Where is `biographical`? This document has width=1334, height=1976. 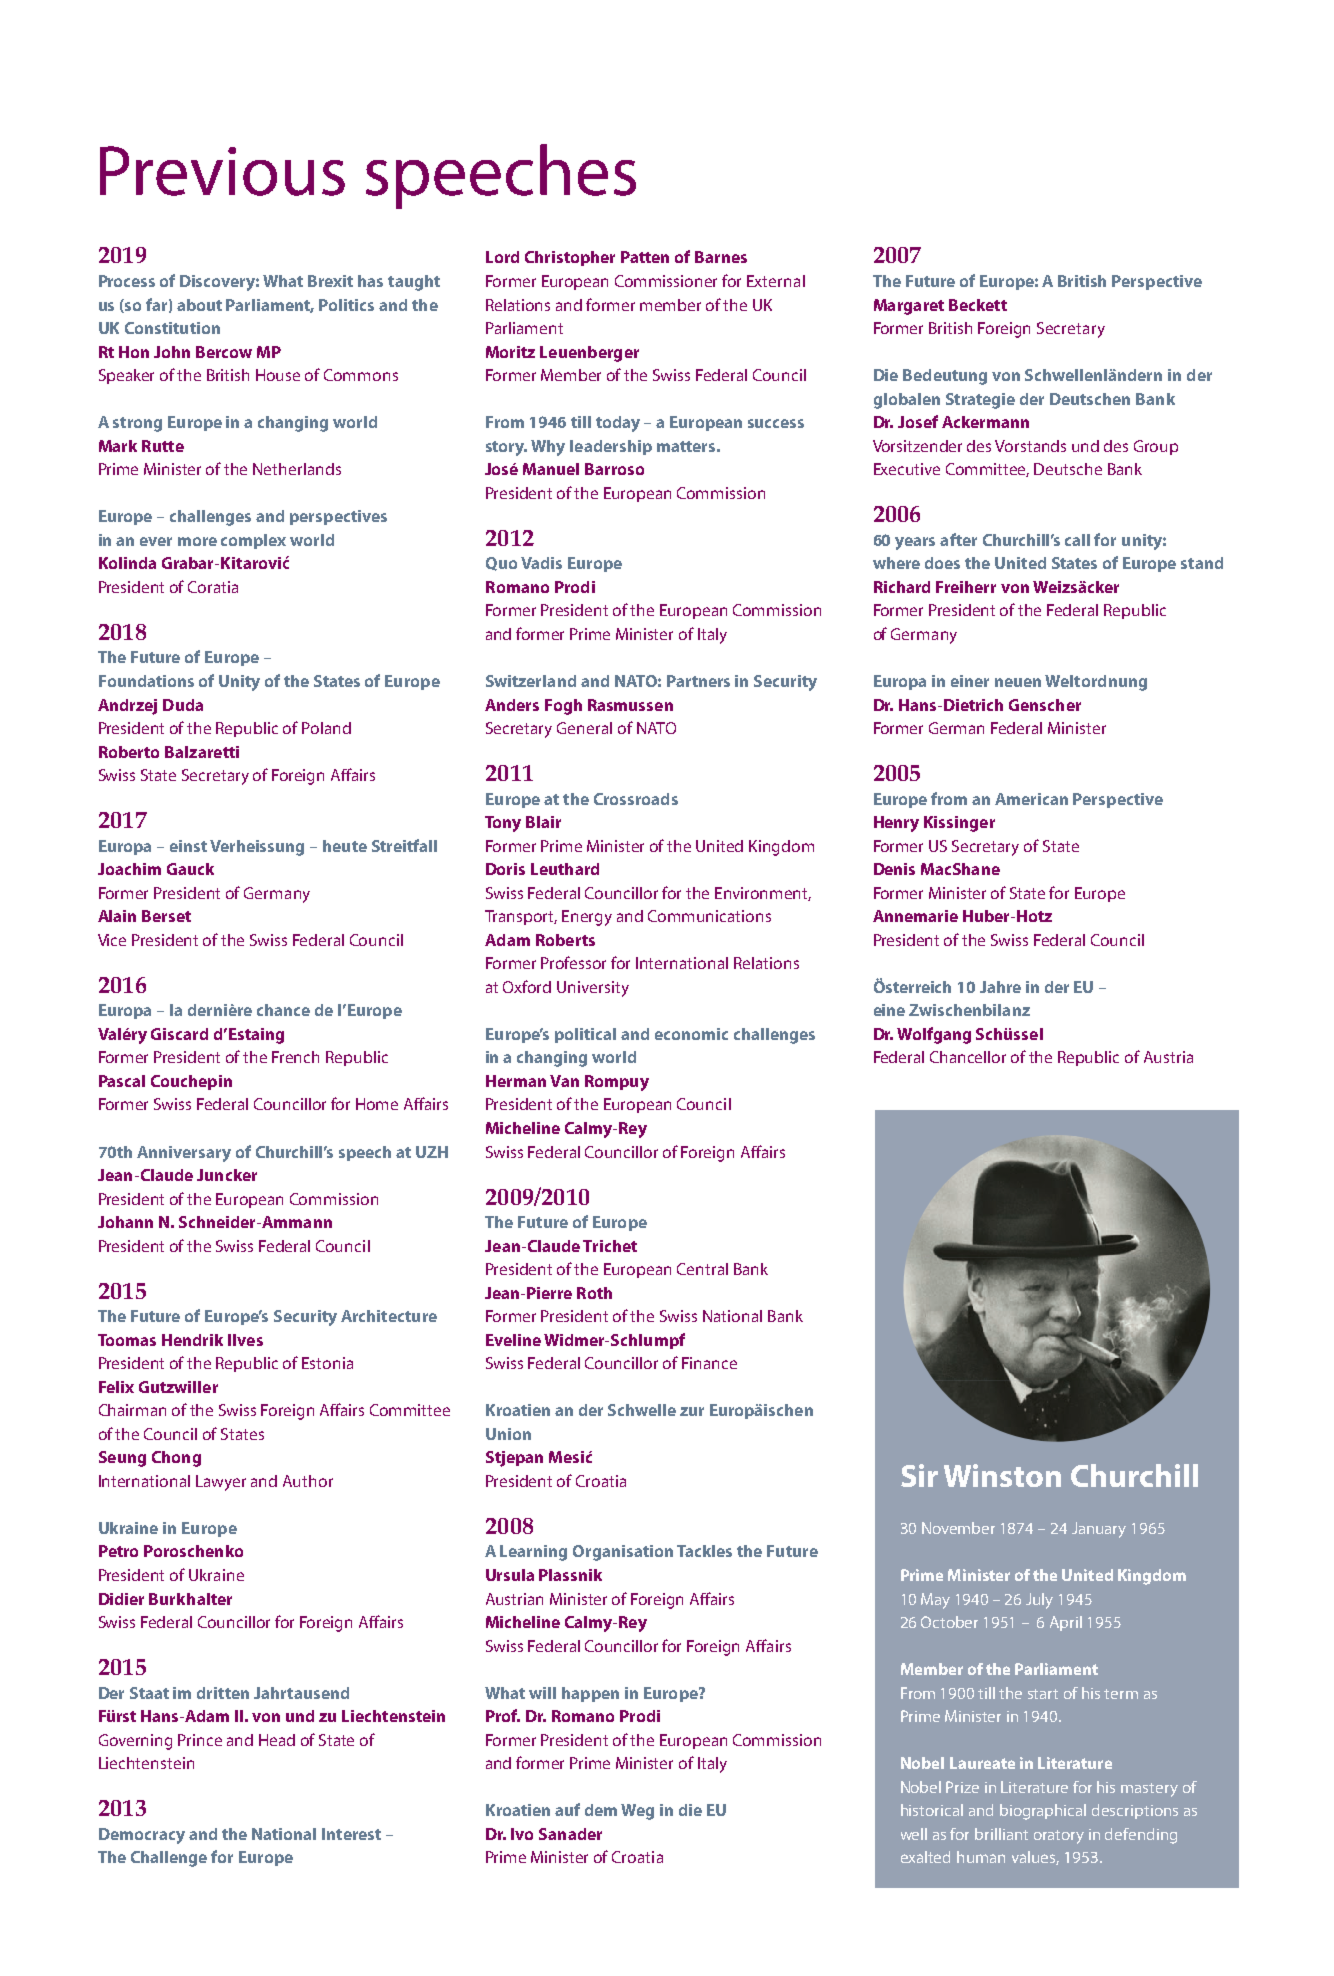 biographical is located at coordinates (1043, 1812).
